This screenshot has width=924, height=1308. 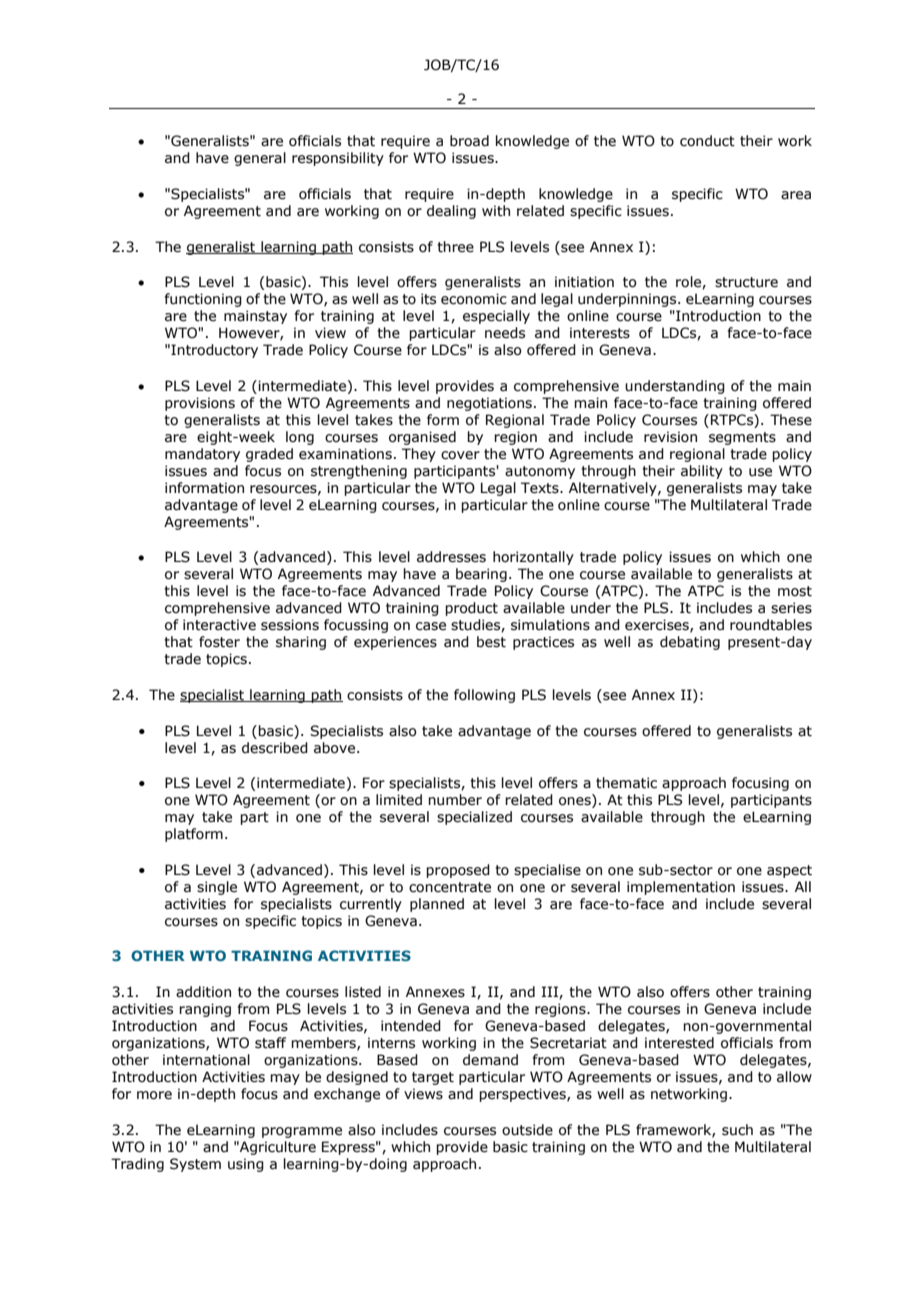 I want to click on outside, so click(x=527, y=1130).
